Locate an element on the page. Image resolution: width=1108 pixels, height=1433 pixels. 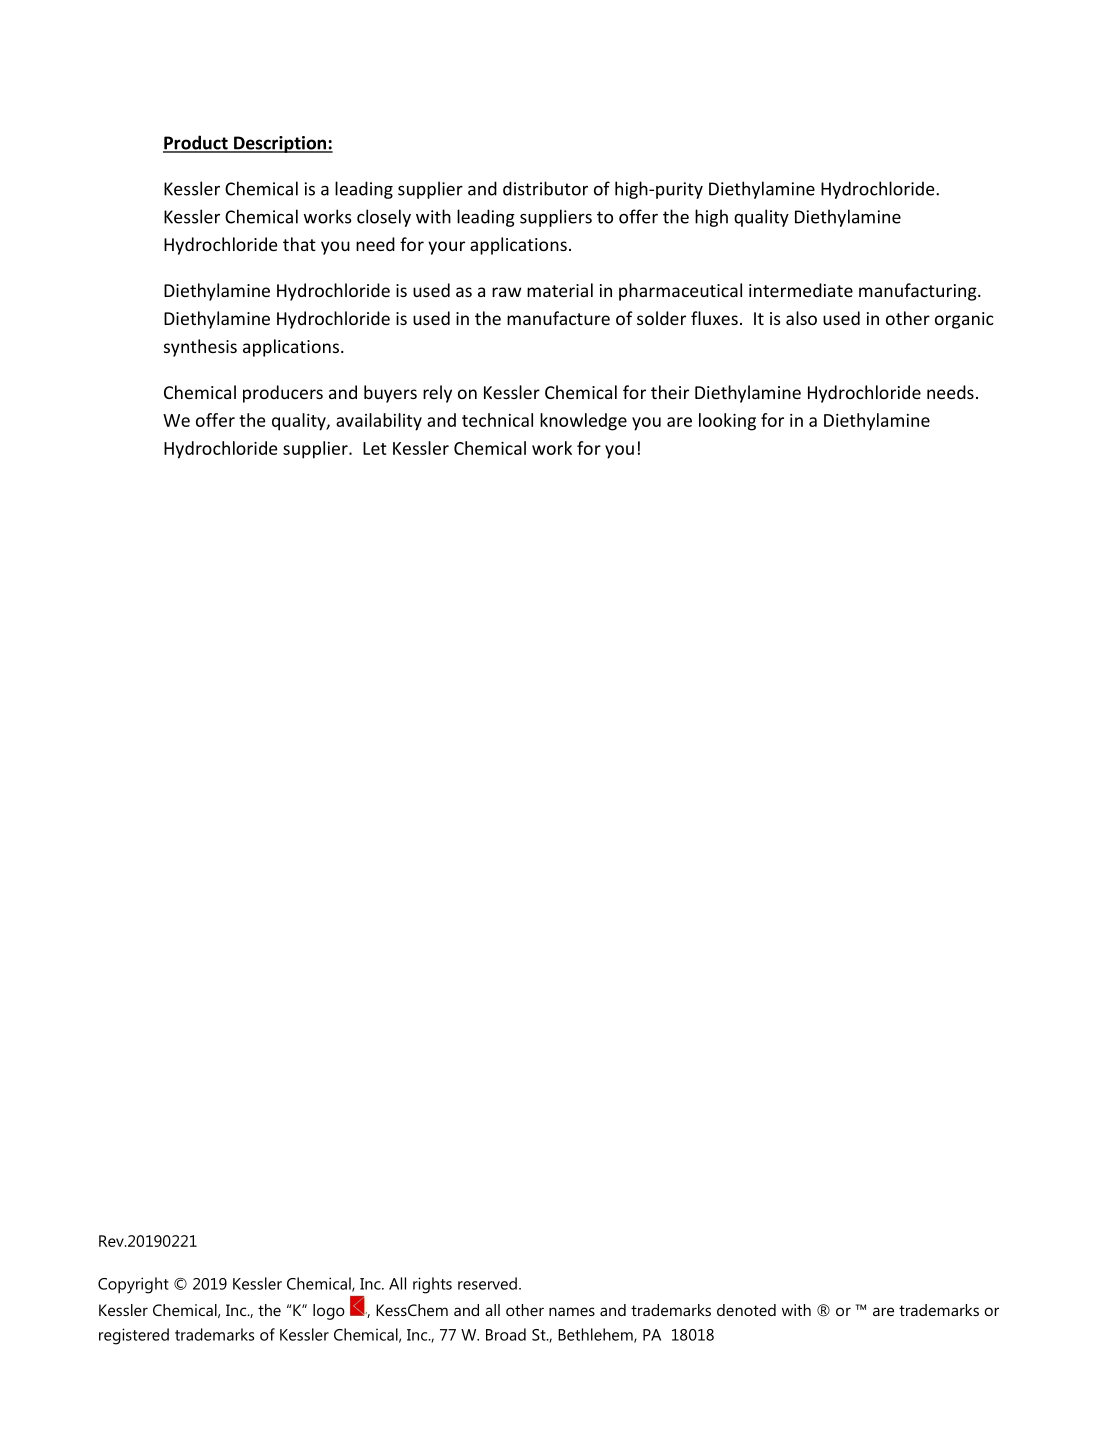
distributor is located at coordinates (545, 188).
